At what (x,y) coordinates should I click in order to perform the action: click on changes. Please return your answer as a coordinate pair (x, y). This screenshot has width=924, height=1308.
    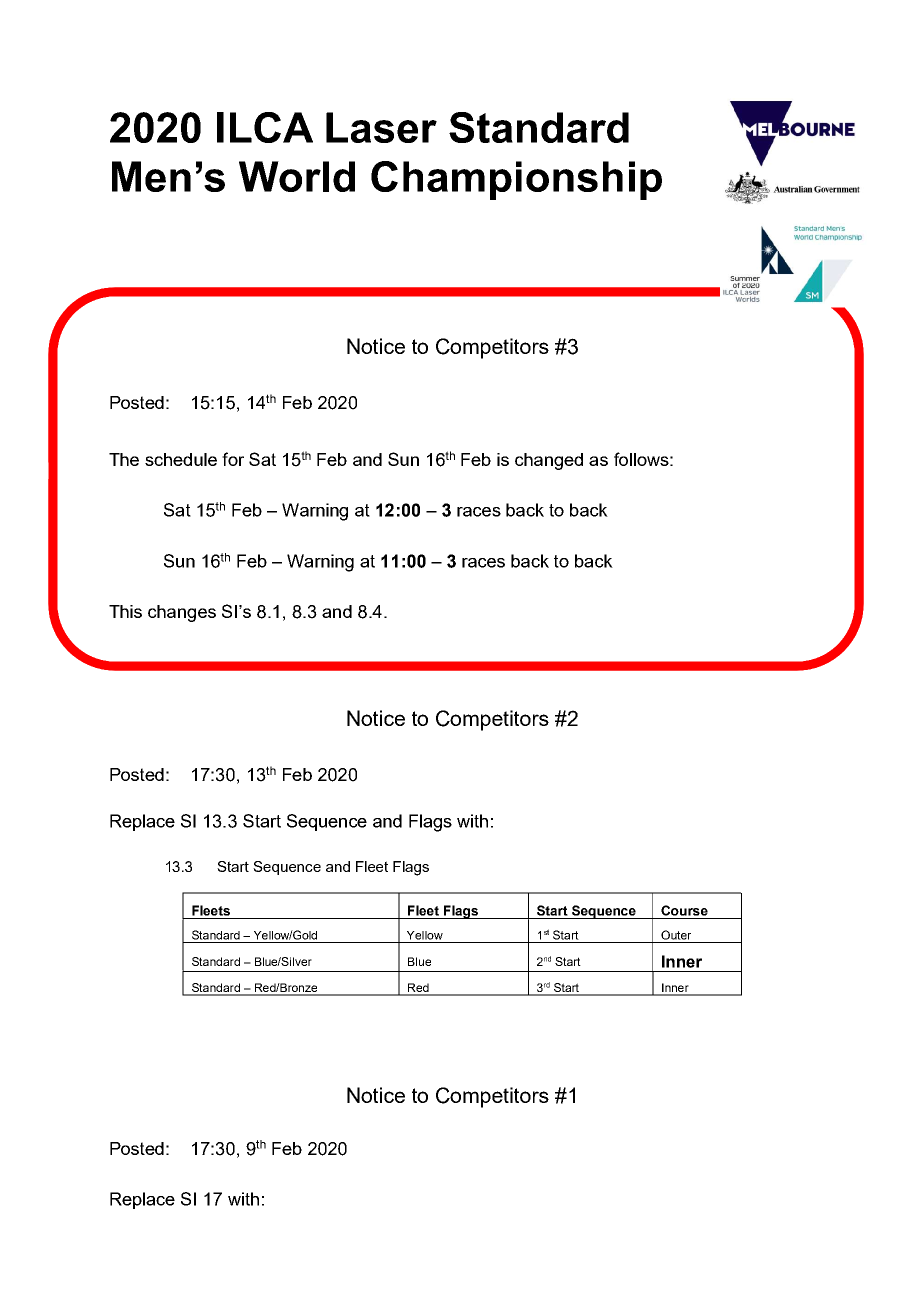
    Looking at the image, I should click on (182, 613).
